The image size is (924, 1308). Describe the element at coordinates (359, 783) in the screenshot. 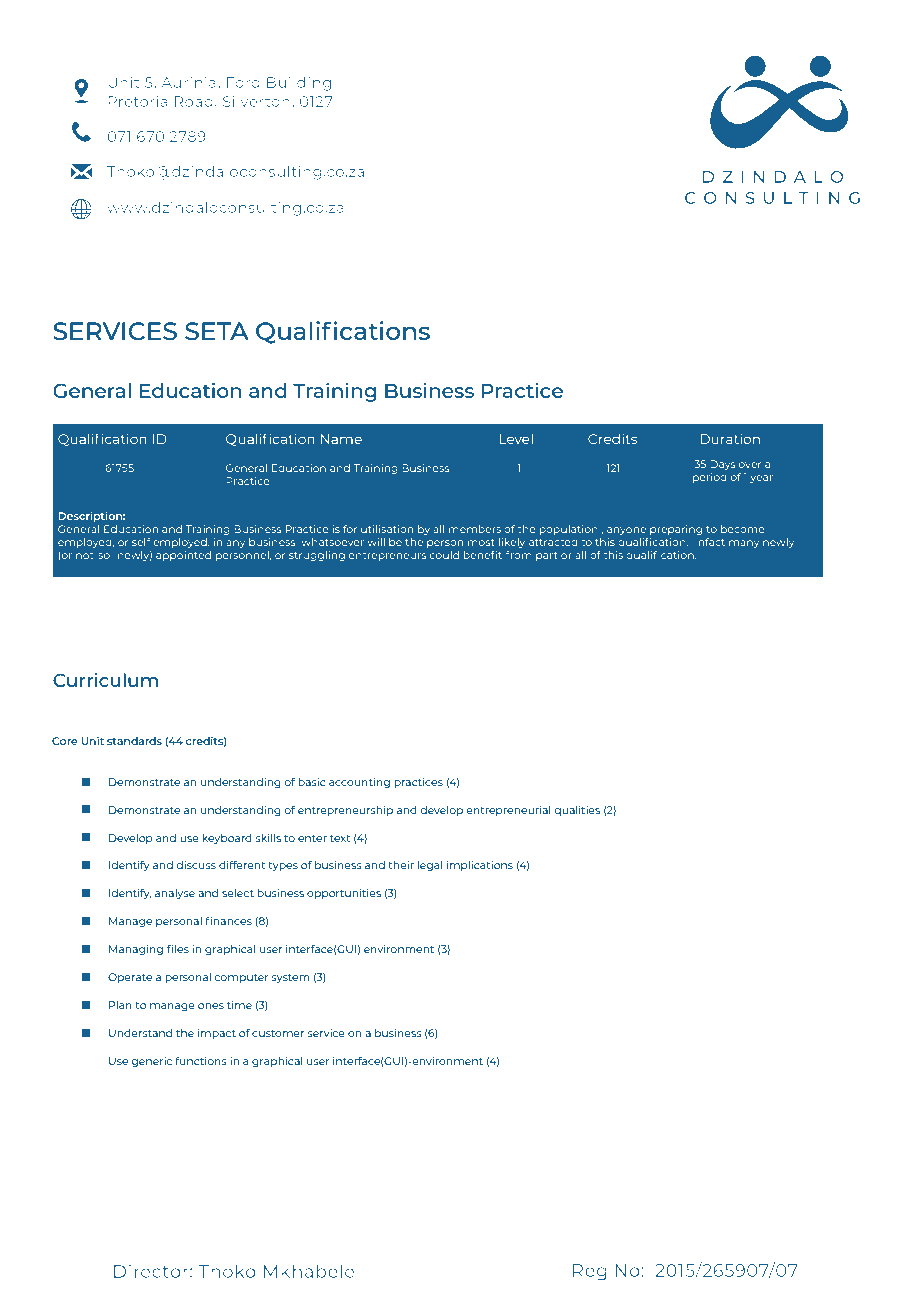

I see `accounting` at that location.
